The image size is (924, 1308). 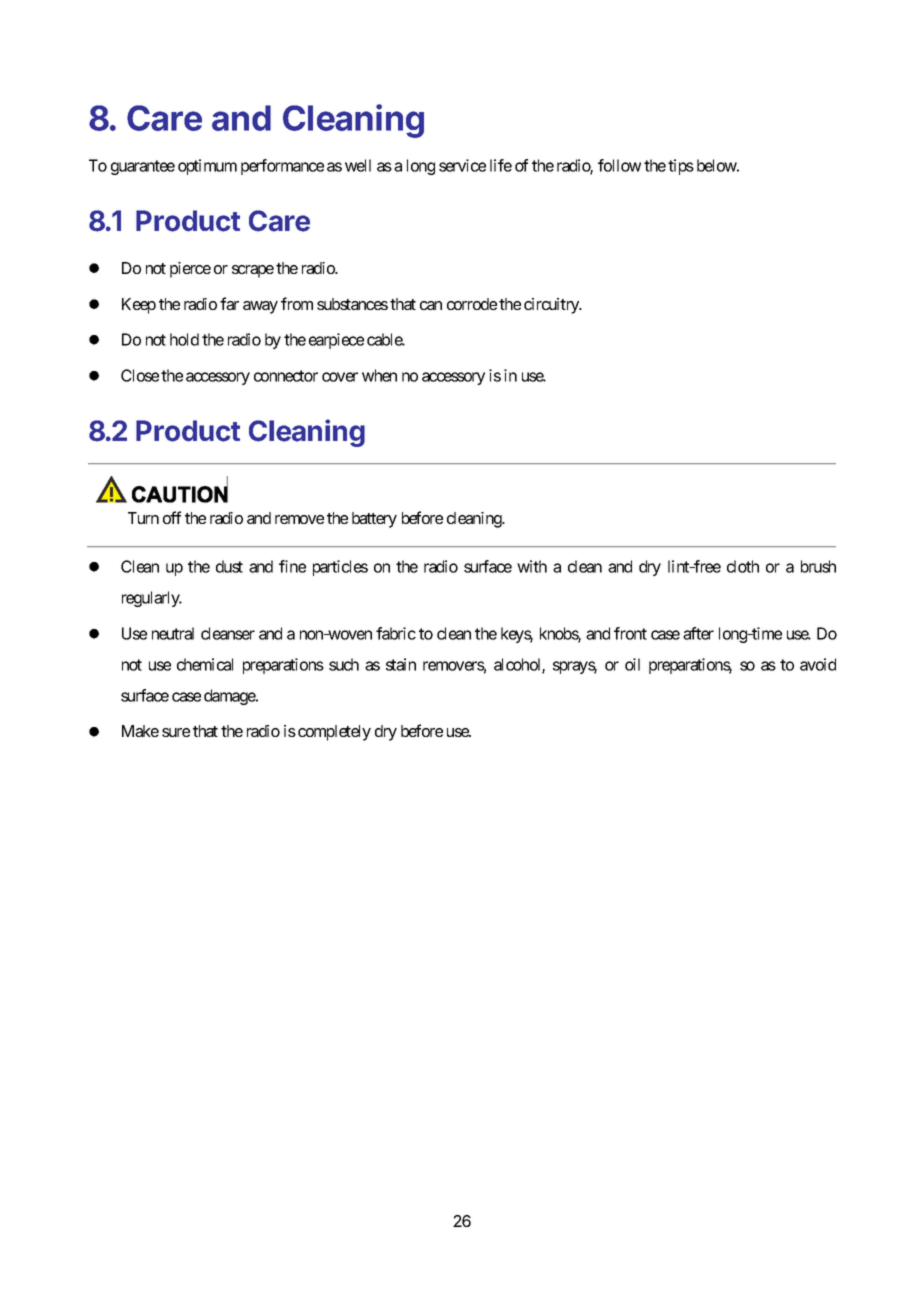 What do you see at coordinates (681, 167) in the image?
I see `tips` at bounding box center [681, 167].
